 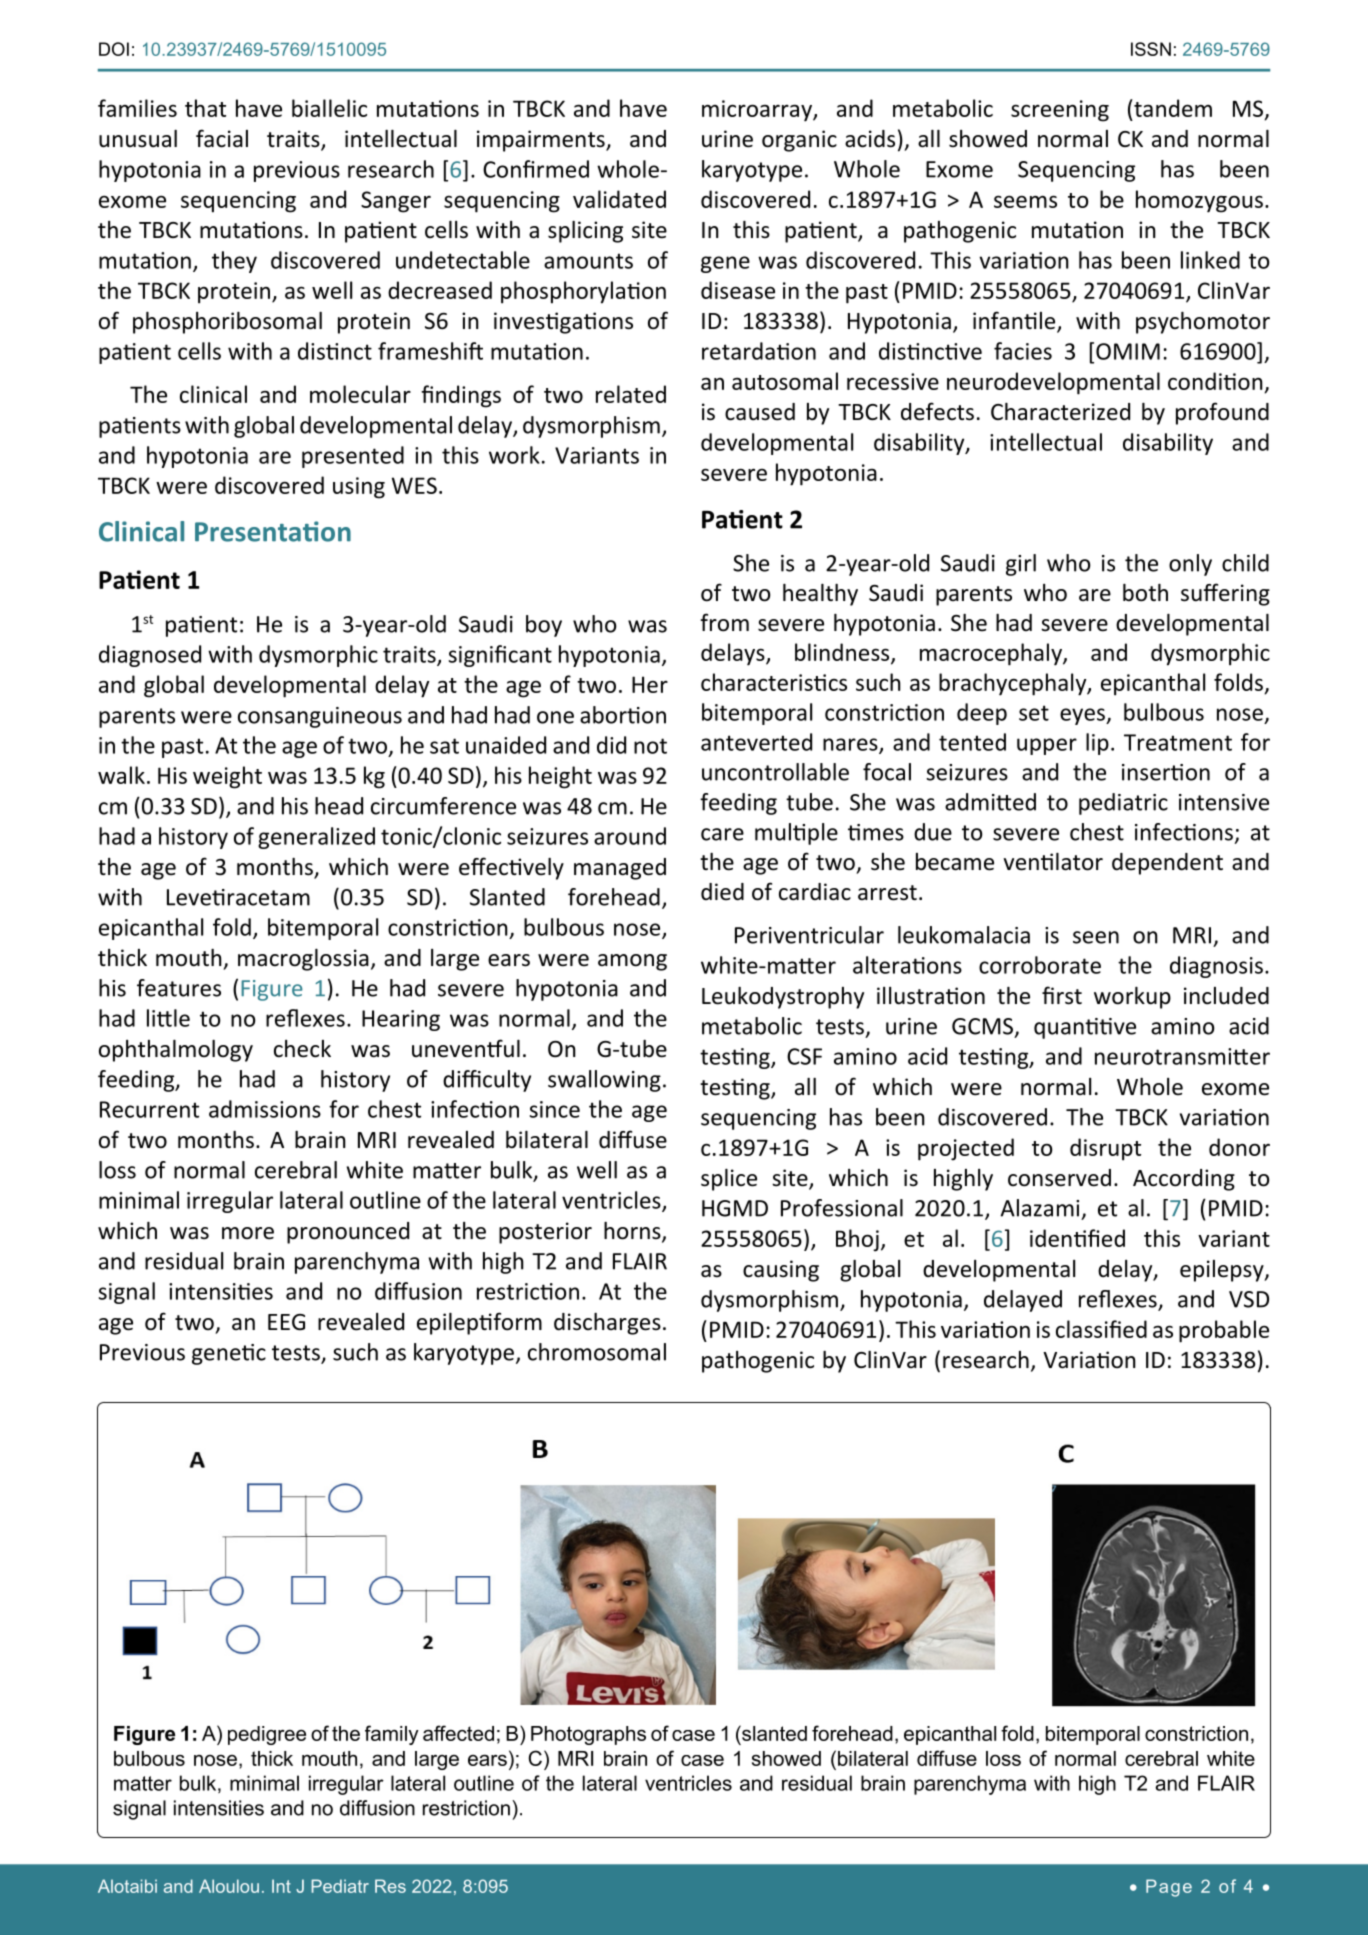 What do you see at coordinates (1060, 111) in the screenshot?
I see `screening` at bounding box center [1060, 111].
